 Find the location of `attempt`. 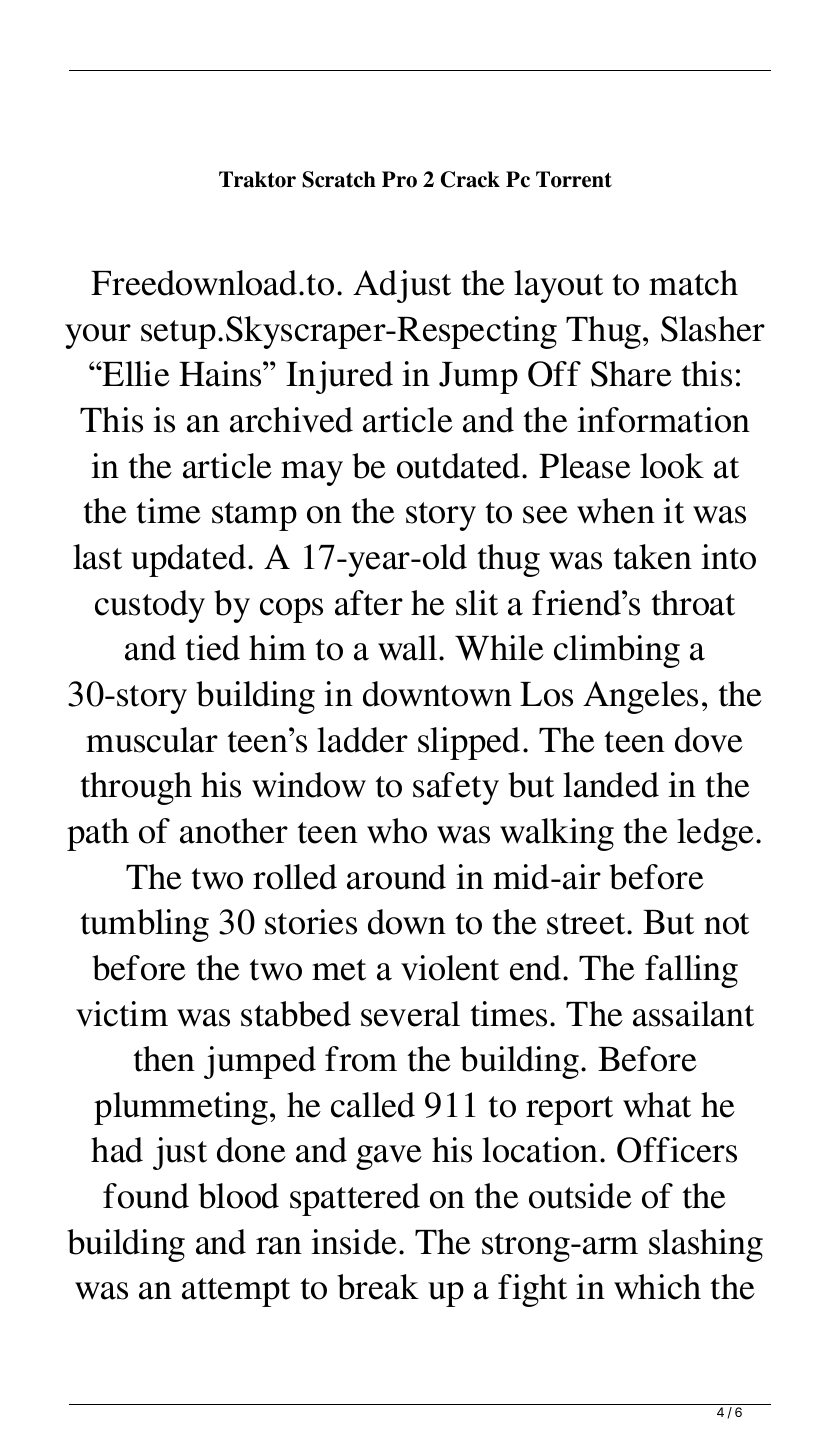

attempt is located at coordinates (236, 1292).
